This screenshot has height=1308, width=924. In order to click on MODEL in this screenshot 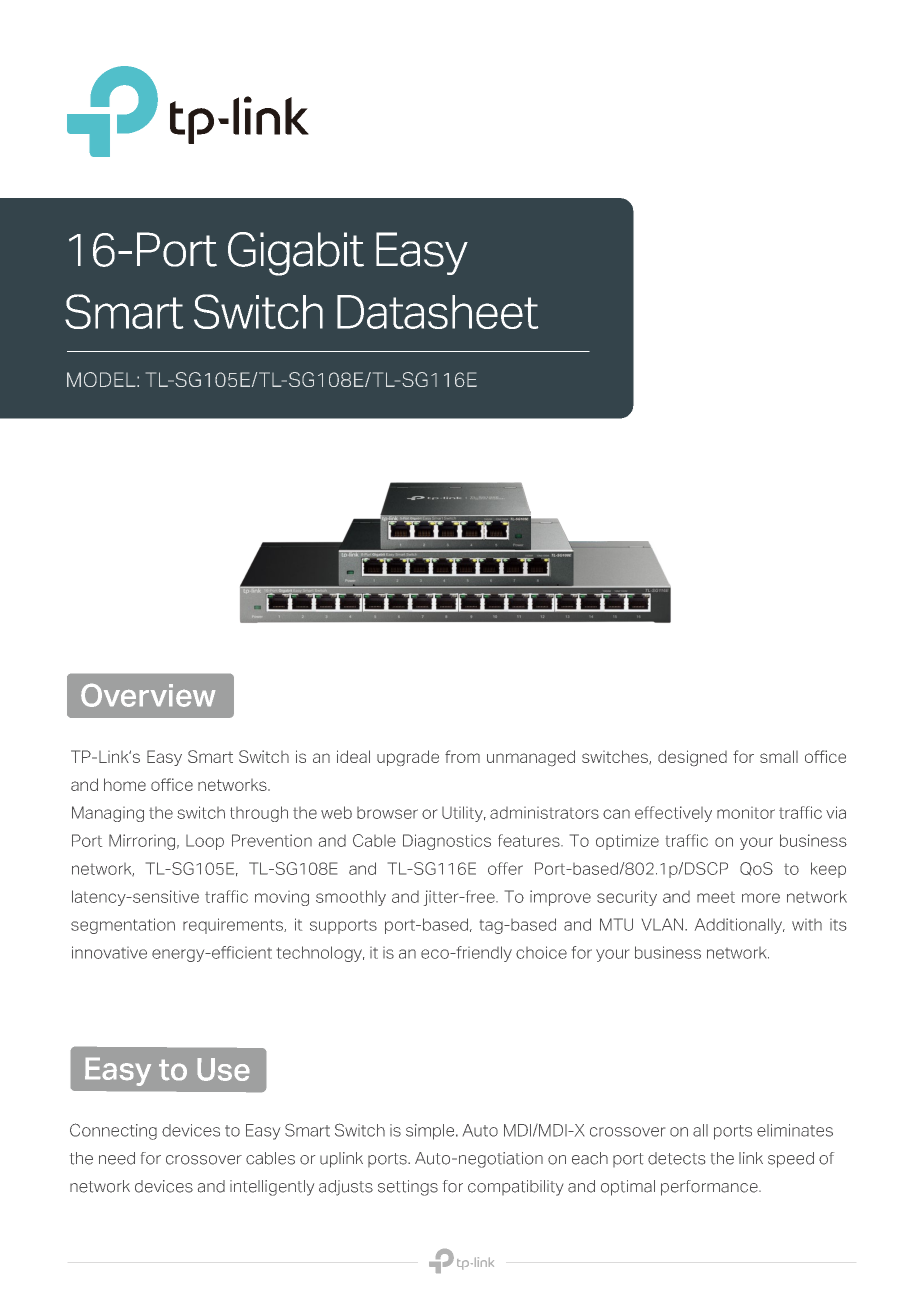, I will do `click(102, 379)`.
